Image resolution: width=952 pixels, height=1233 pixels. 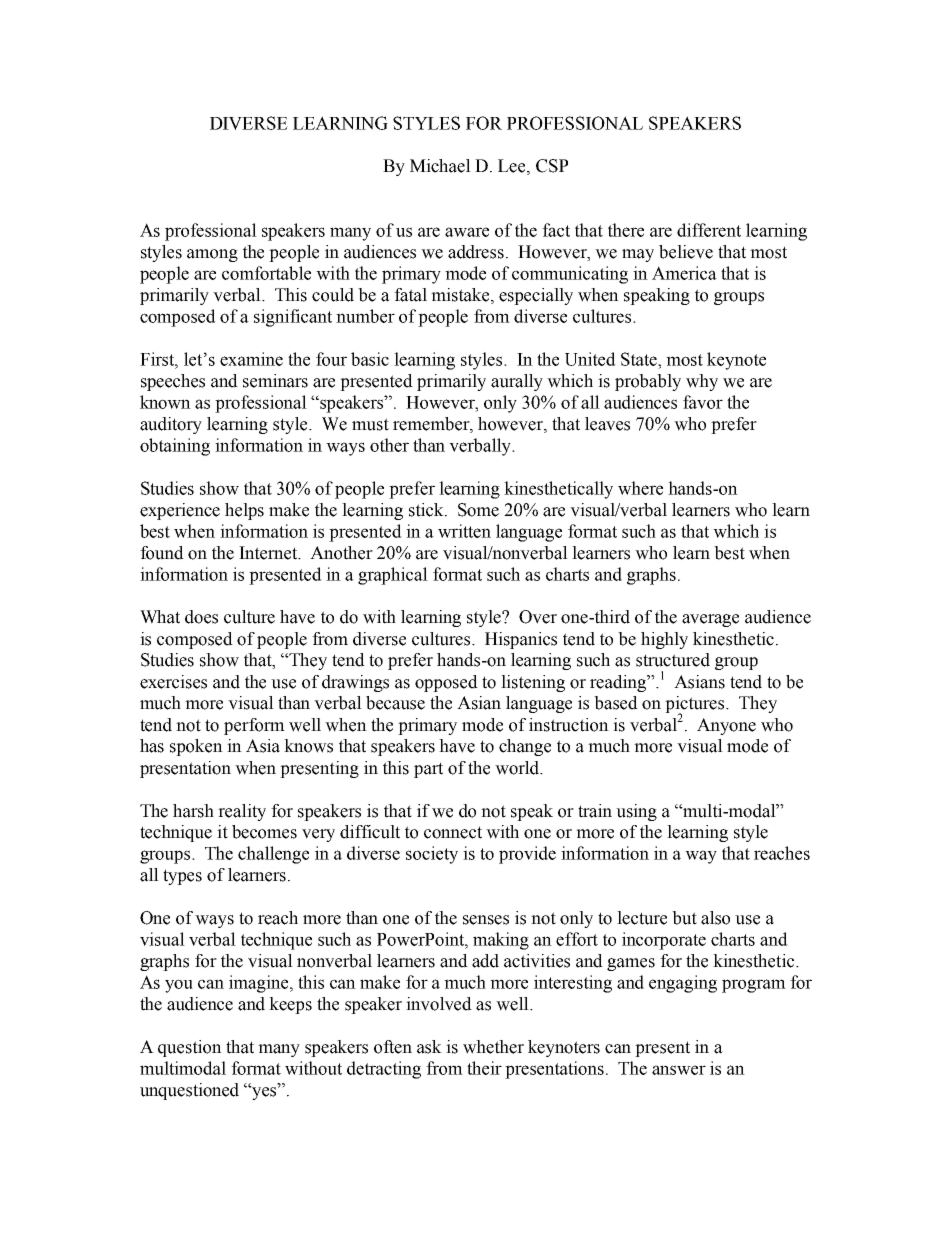 I want to click on among, so click(x=212, y=255).
